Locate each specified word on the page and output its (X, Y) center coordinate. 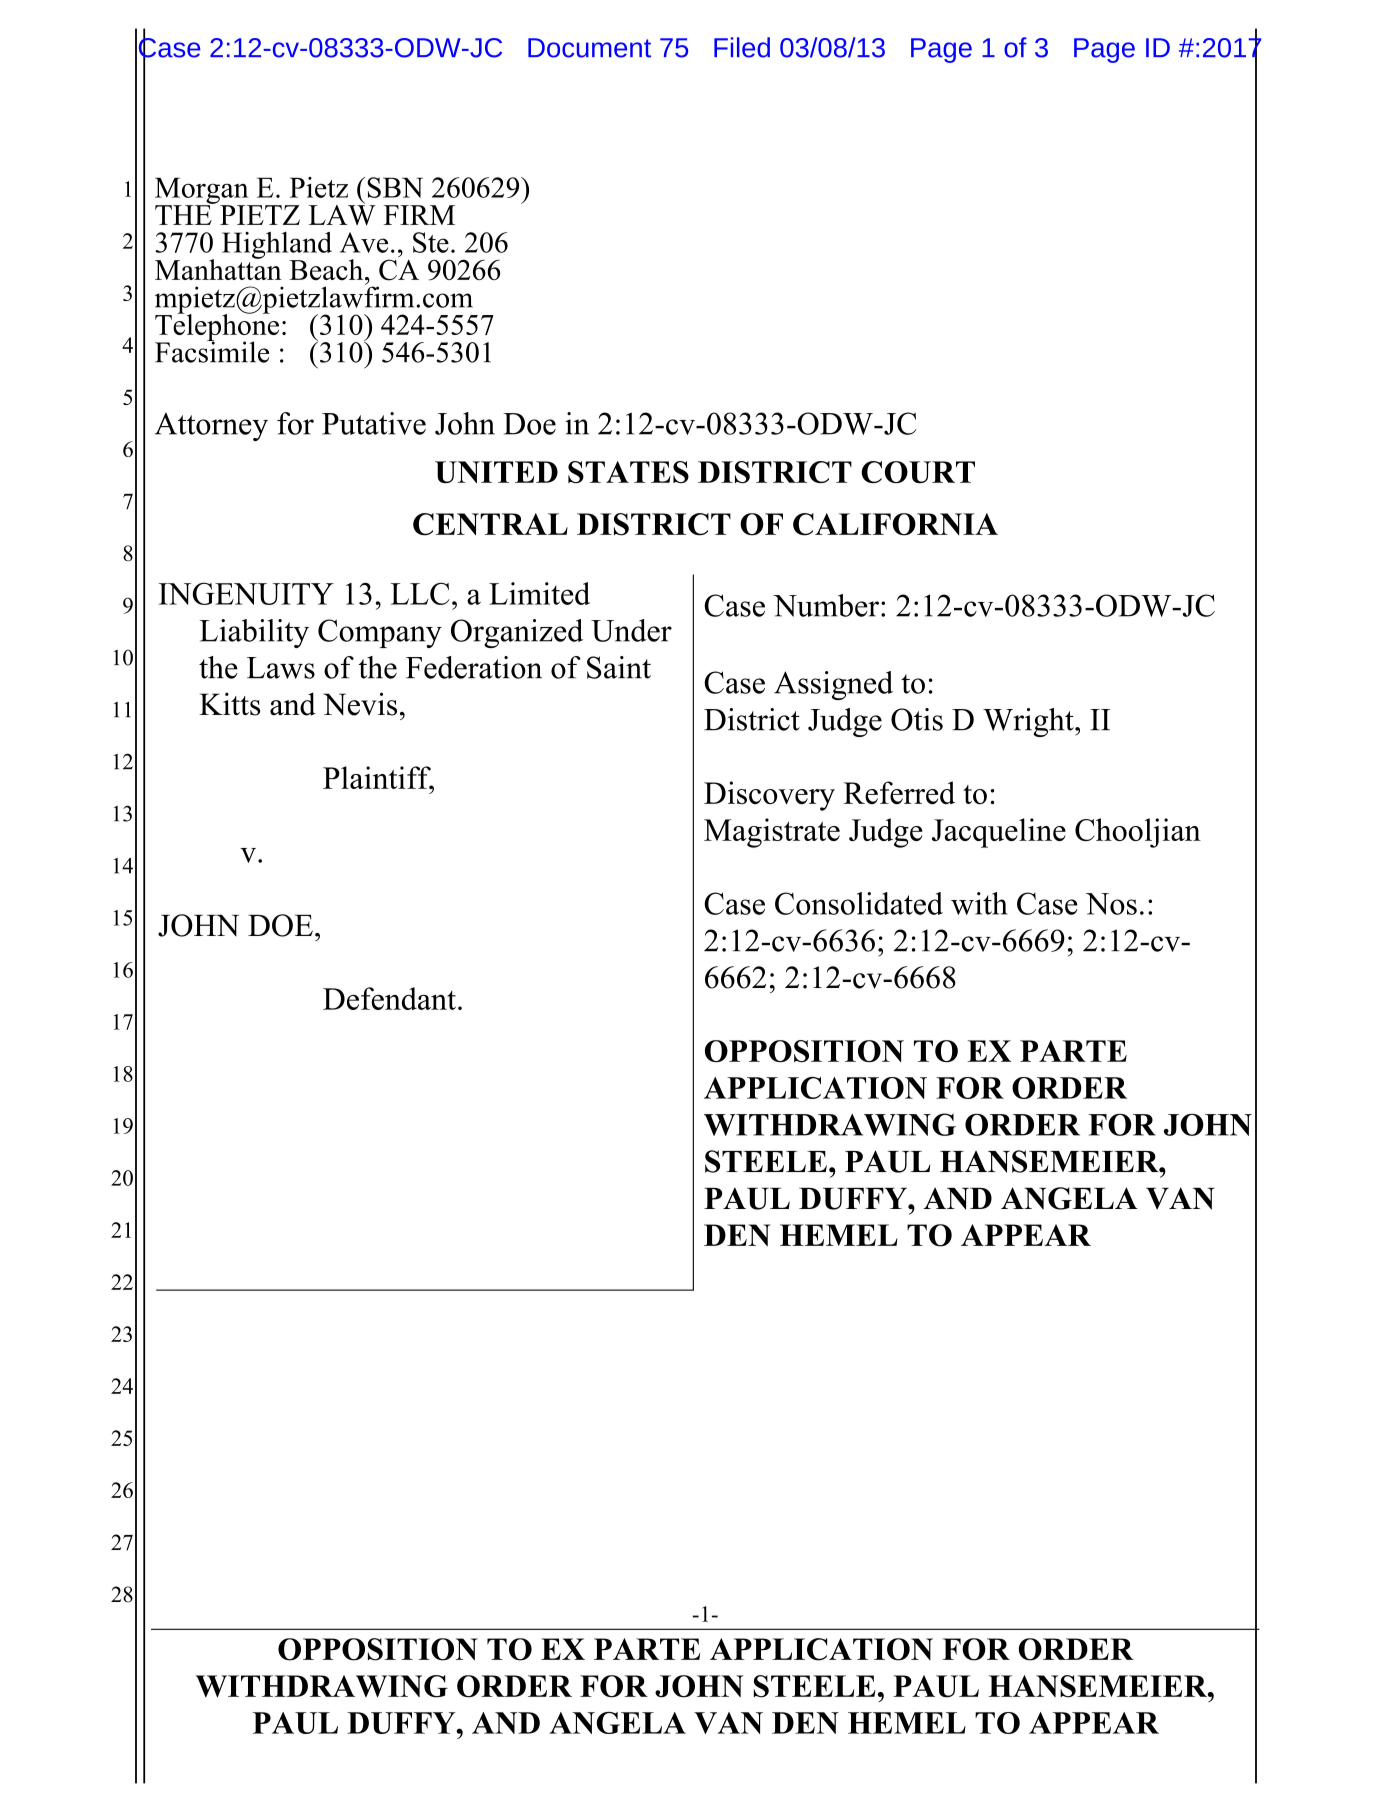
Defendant (389, 998)
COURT (918, 472)
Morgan (203, 191)
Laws (281, 668)
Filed (742, 47)
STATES (628, 472)
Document (589, 48)
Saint (619, 667)
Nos (1111, 904)
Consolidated (859, 903)
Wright (1029, 722)
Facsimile (212, 351)
